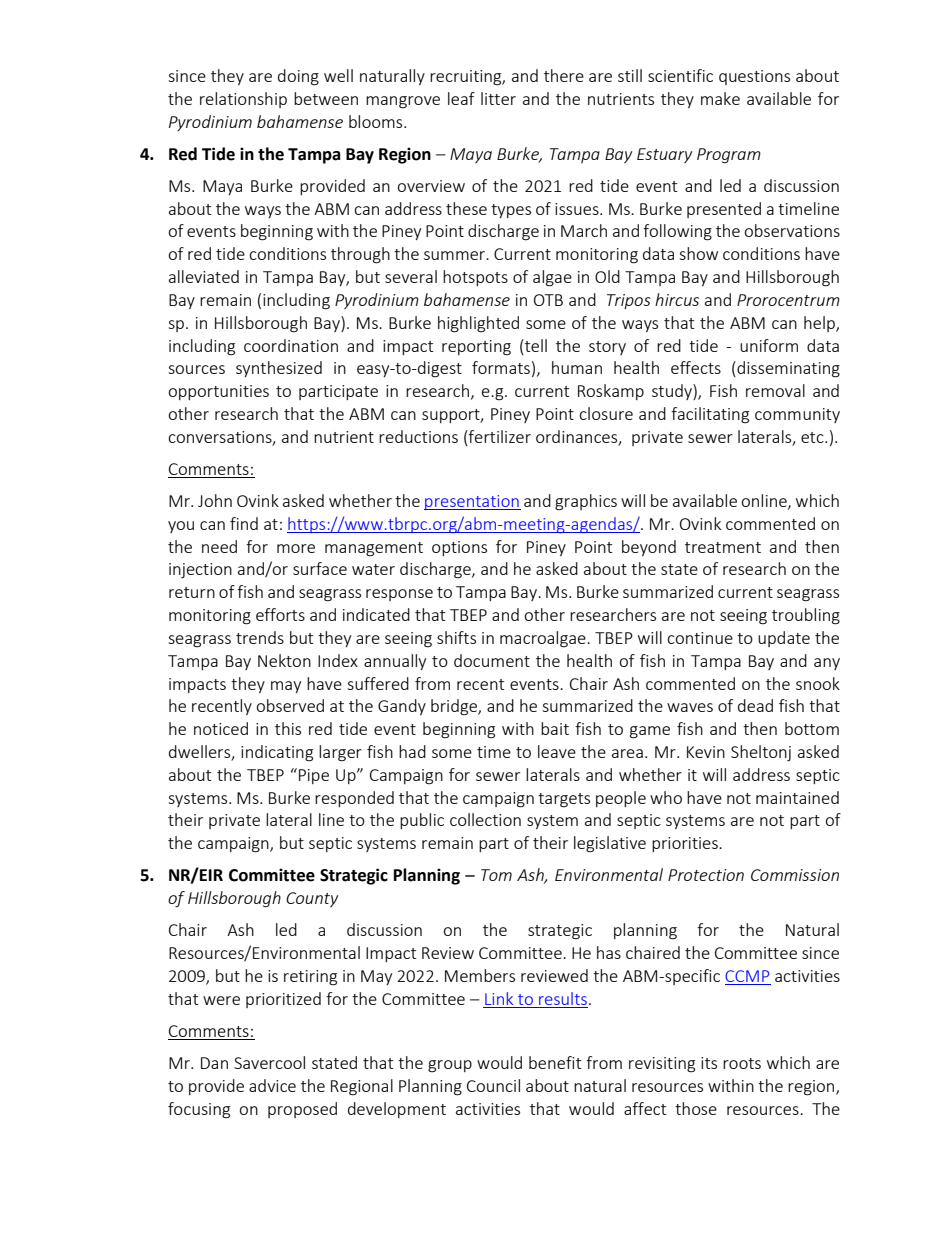 Image resolution: width=952 pixels, height=1233 pixels. I want to click on uniform, so click(769, 345).
